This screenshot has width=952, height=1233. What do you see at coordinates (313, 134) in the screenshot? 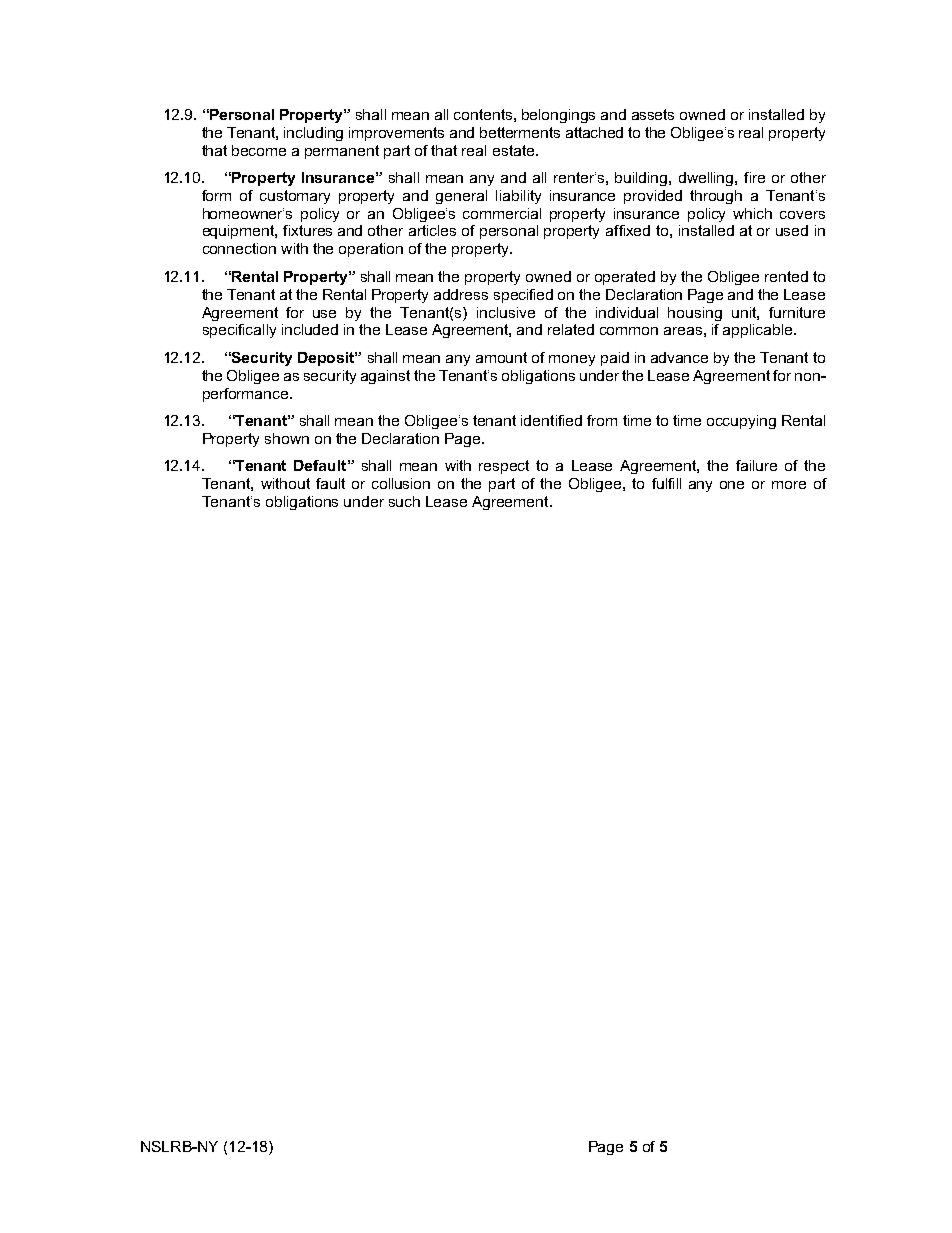
I see `including` at bounding box center [313, 134].
